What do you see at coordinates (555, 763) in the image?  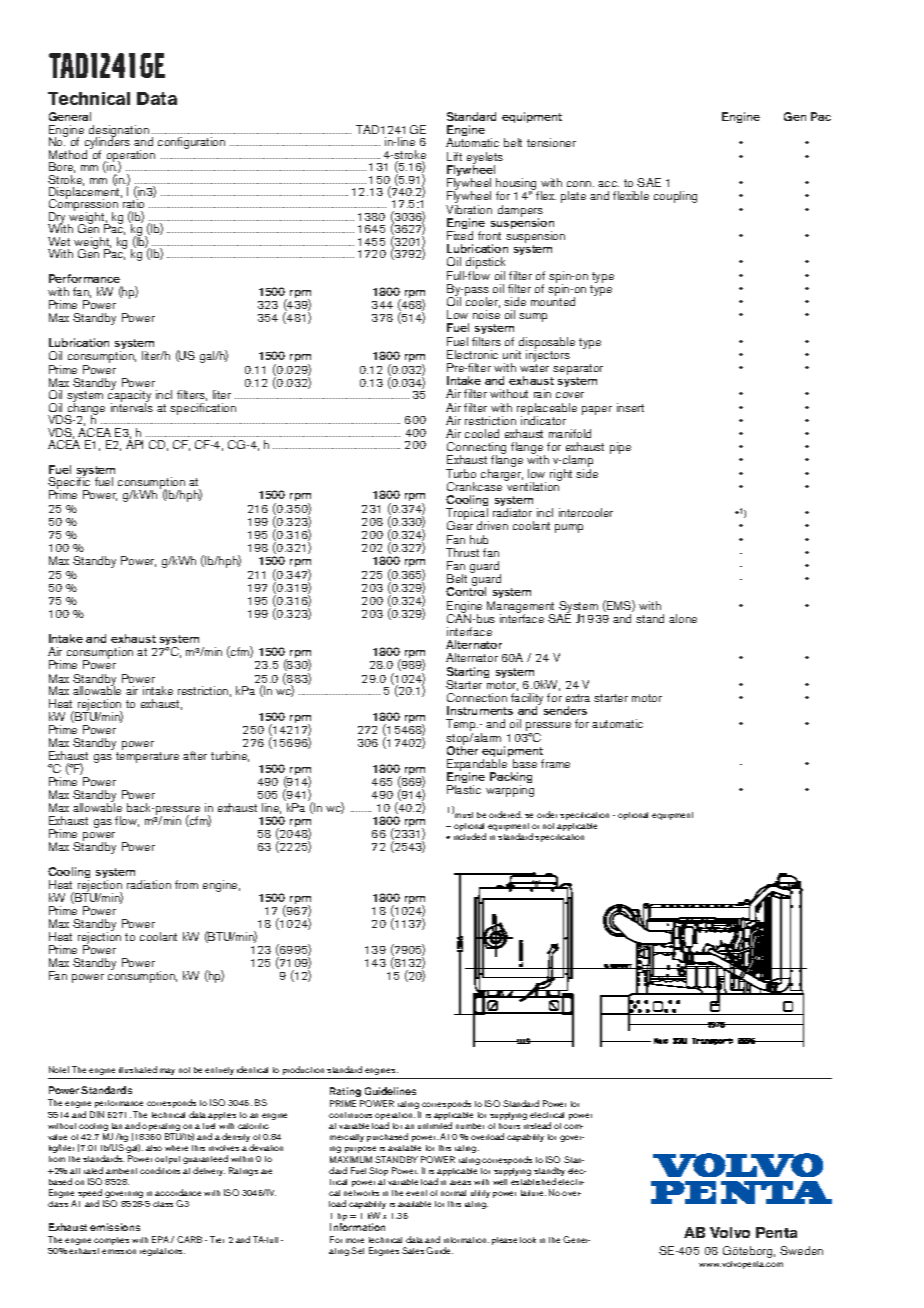 I see `frame` at bounding box center [555, 763].
